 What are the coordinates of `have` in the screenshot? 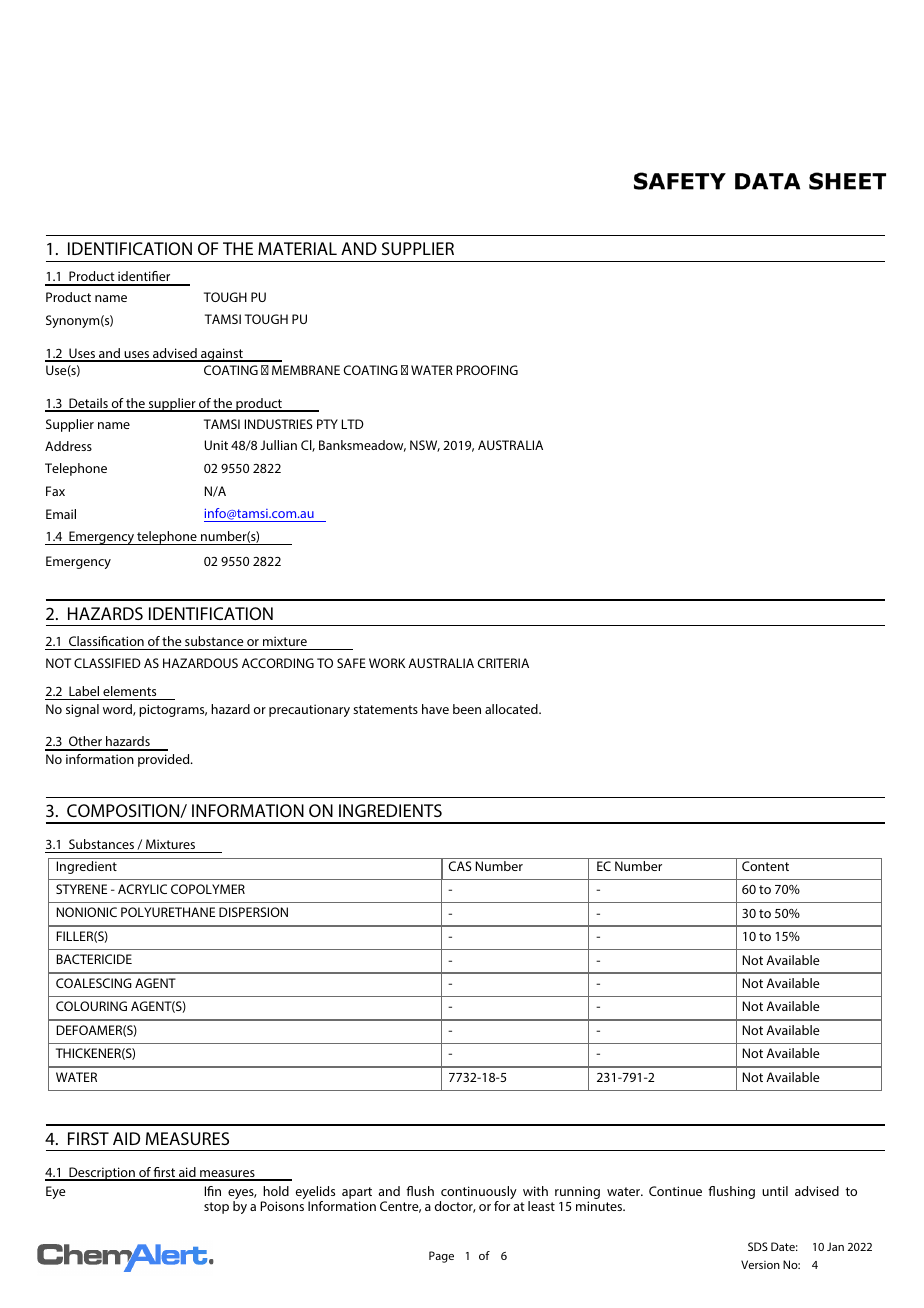 It's located at (435, 709).
